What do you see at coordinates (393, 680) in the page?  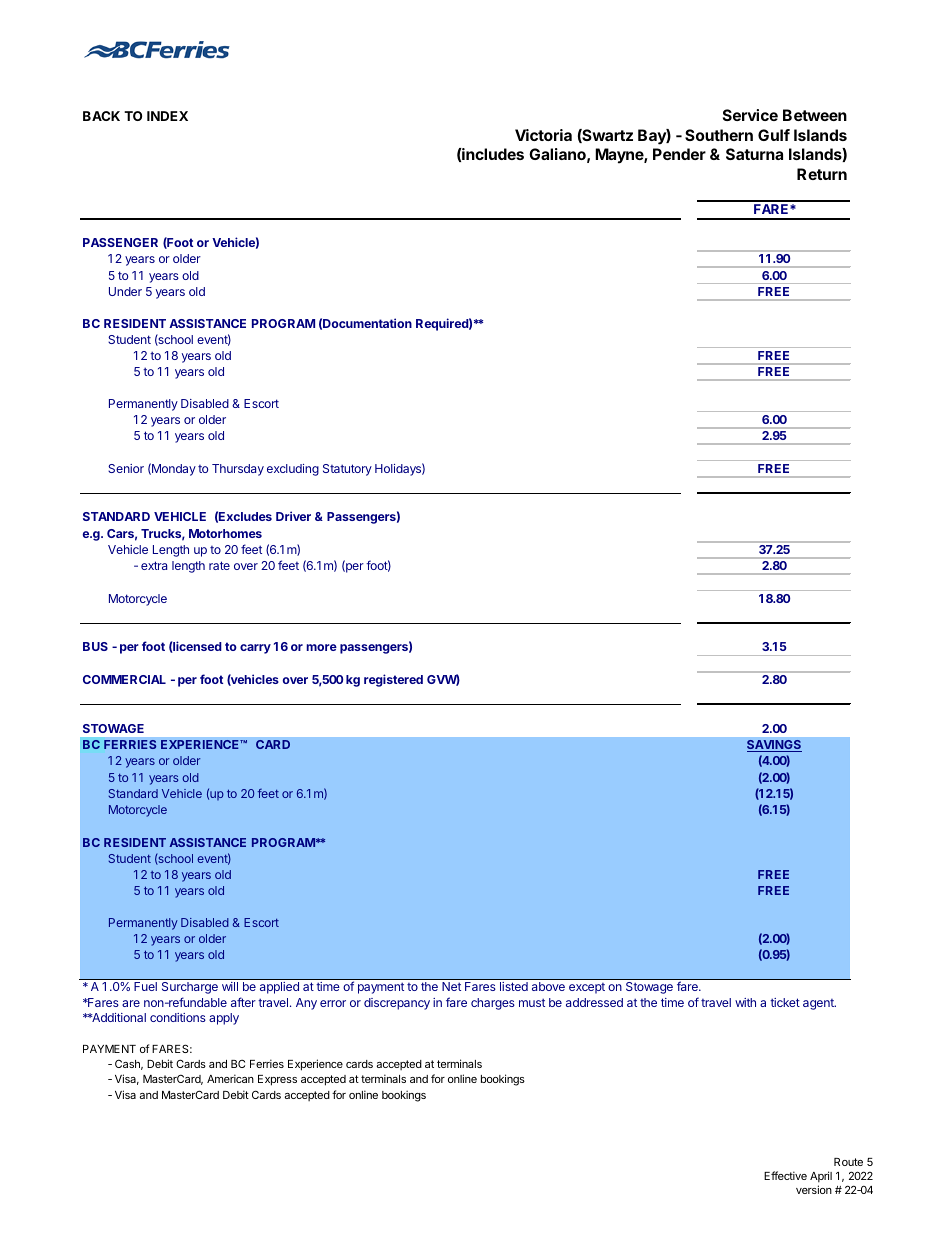 I see `registered` at bounding box center [393, 680].
